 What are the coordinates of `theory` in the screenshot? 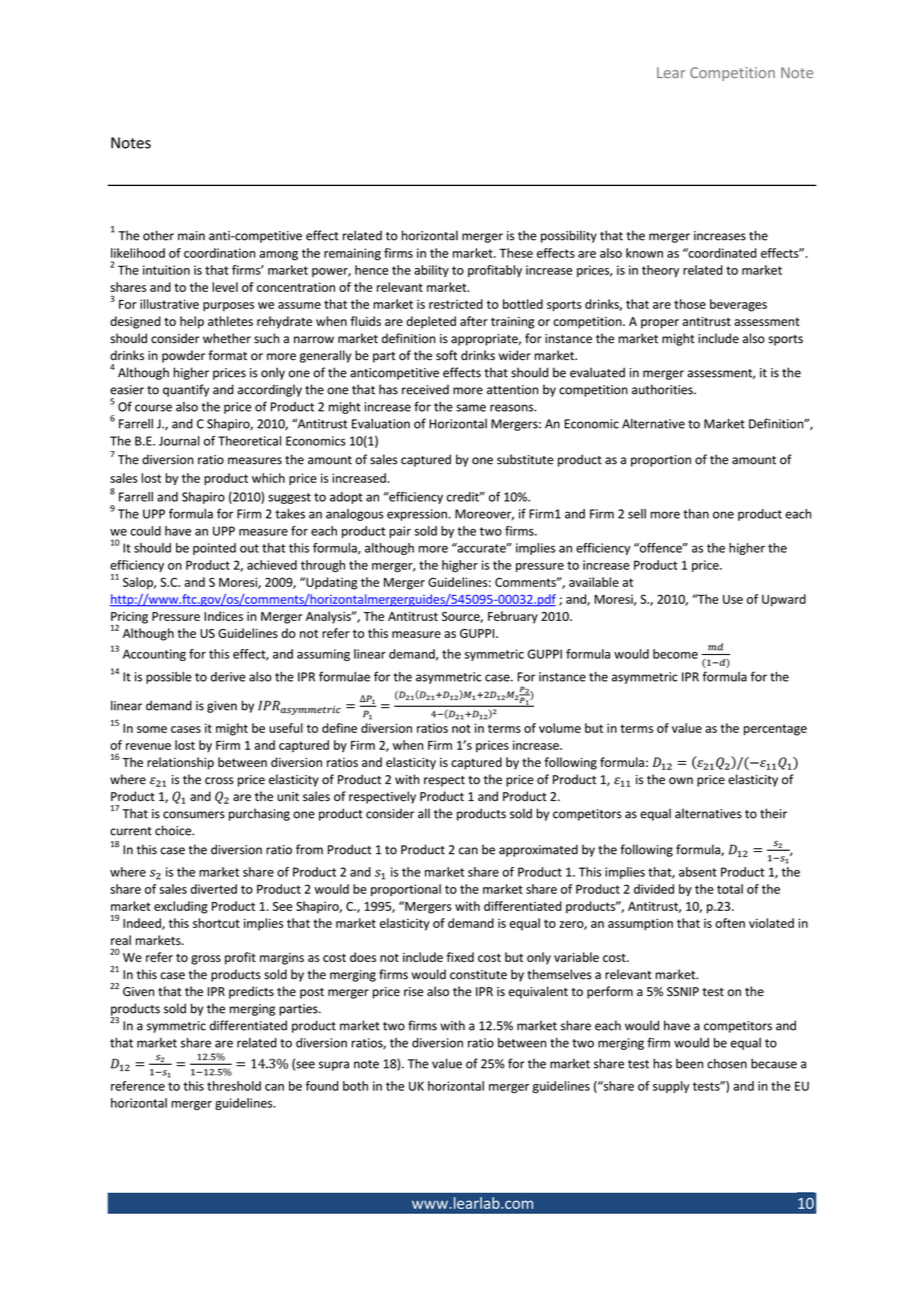 It's located at (660, 271).
